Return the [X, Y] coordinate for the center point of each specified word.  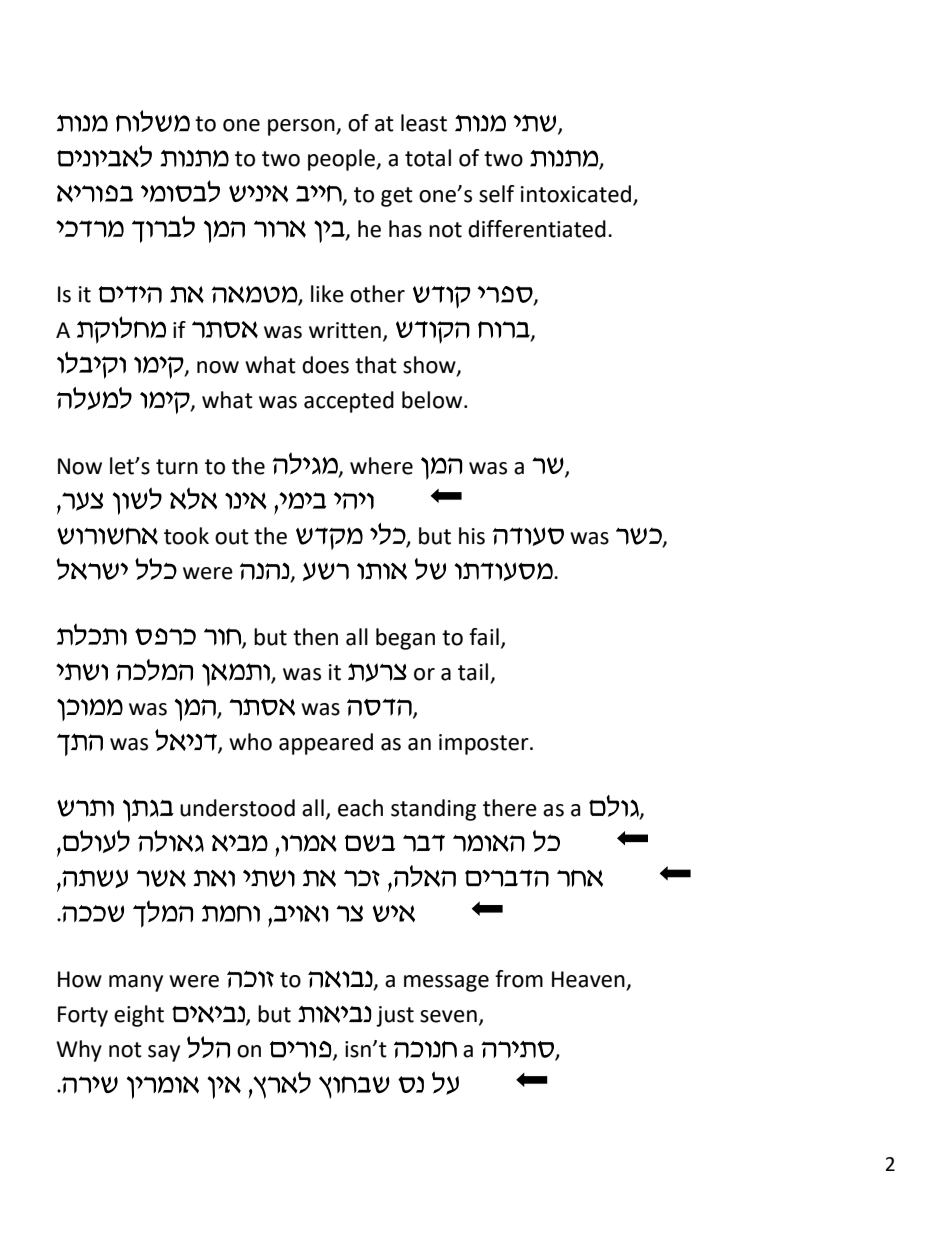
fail [484, 637]
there [510, 808]
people [342, 160]
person [302, 127]
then [315, 637]
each [360, 808]
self [497, 194]
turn [177, 467]
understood [237, 808]
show [430, 365]
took [186, 536]
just [395, 1016]
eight [139, 1016]
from [519, 979]
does [325, 365]
